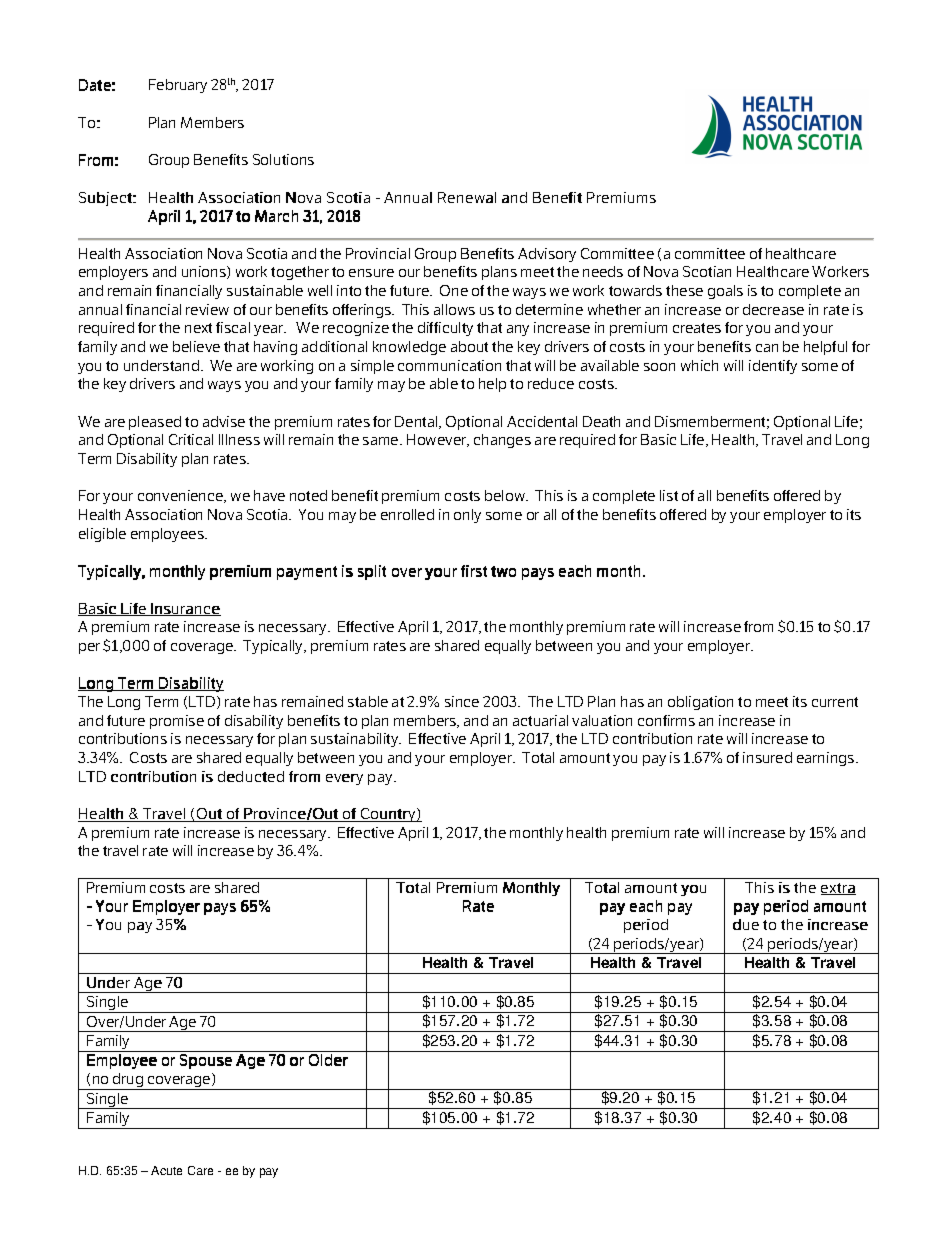 The image size is (952, 1233). What do you see at coordinates (177, 722) in the page?
I see `promise` at bounding box center [177, 722].
